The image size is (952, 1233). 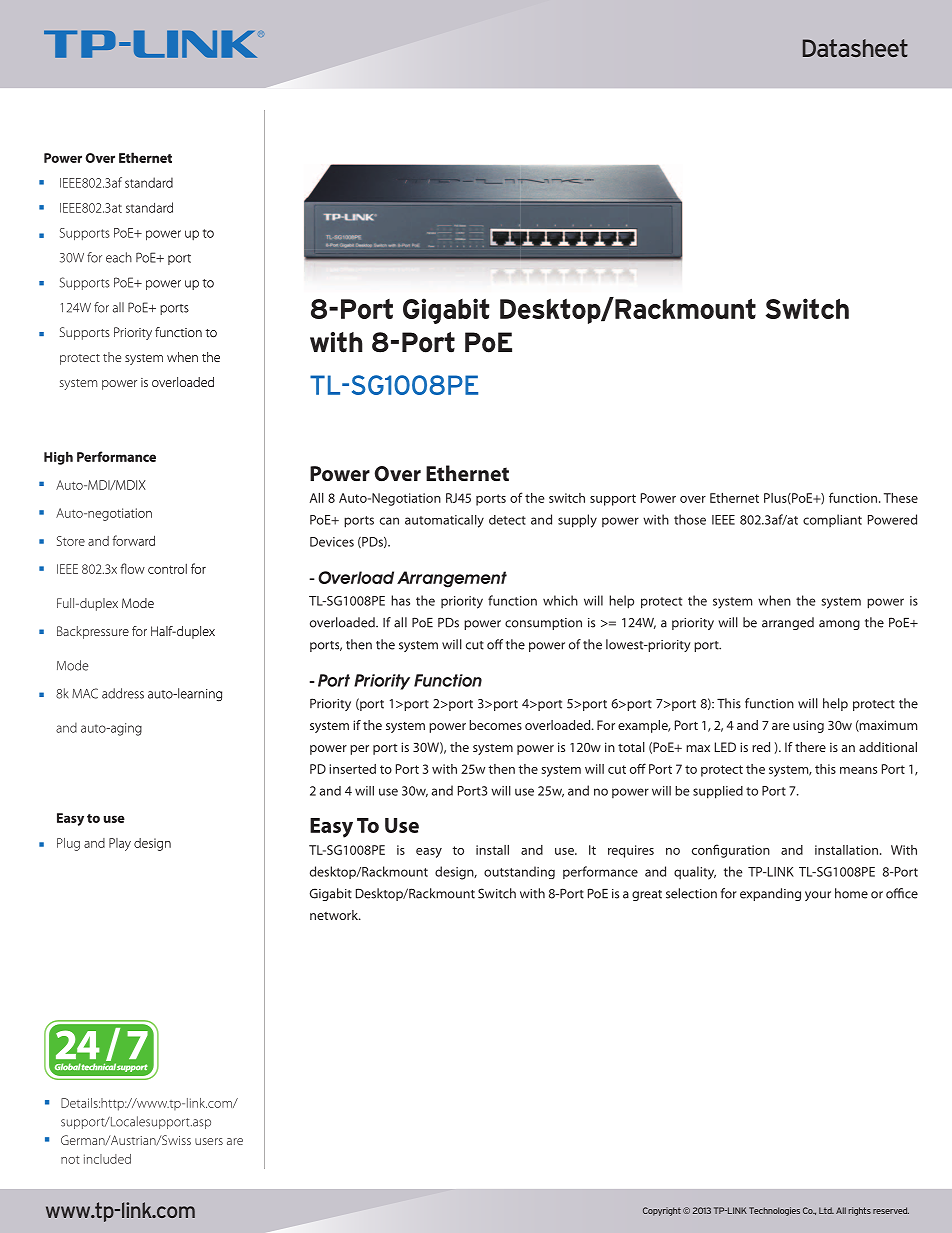 I want to click on These, so click(x=901, y=498).
